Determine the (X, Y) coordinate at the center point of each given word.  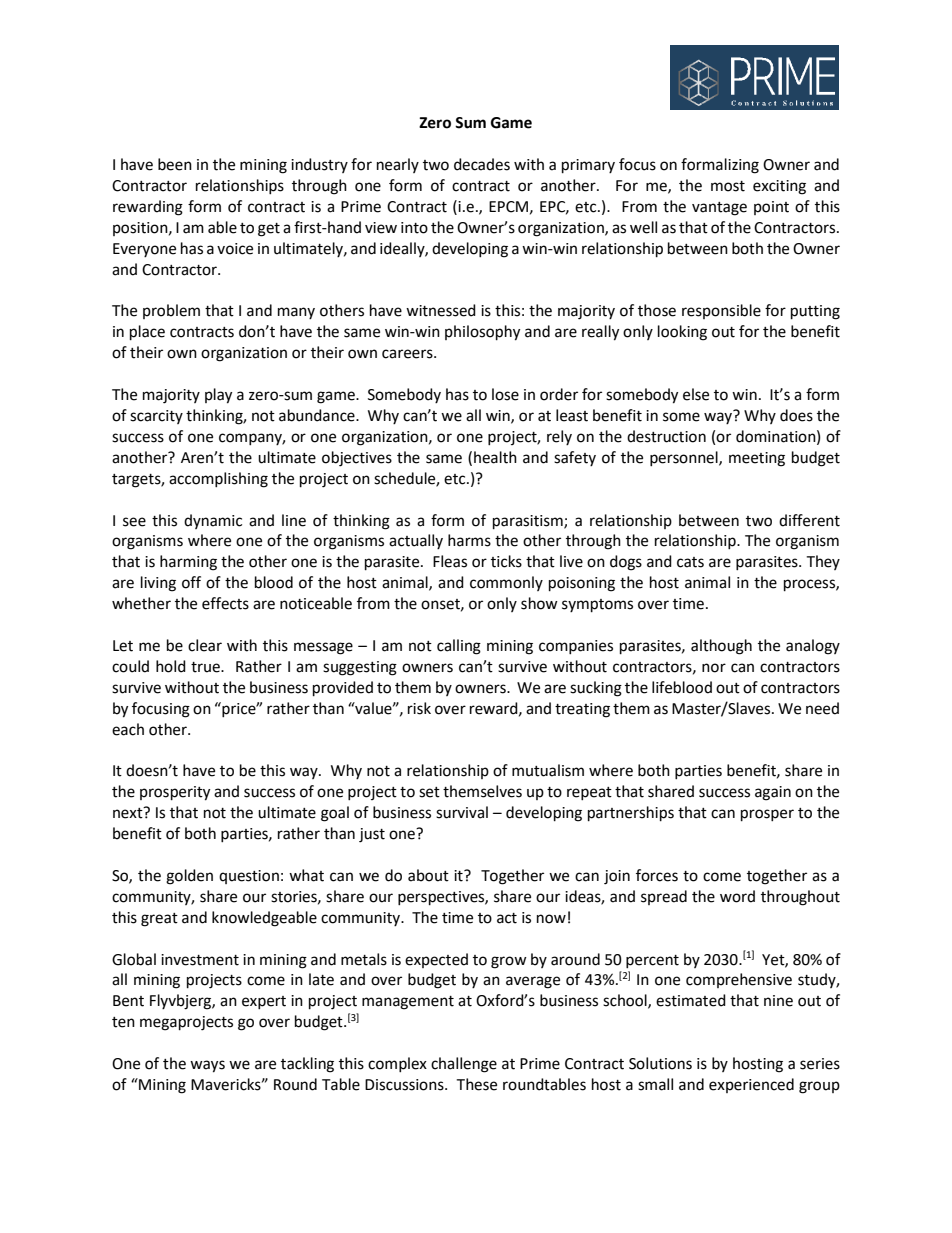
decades (482, 164)
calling (459, 647)
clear (205, 645)
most (728, 186)
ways (207, 1066)
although (721, 647)
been (175, 164)
